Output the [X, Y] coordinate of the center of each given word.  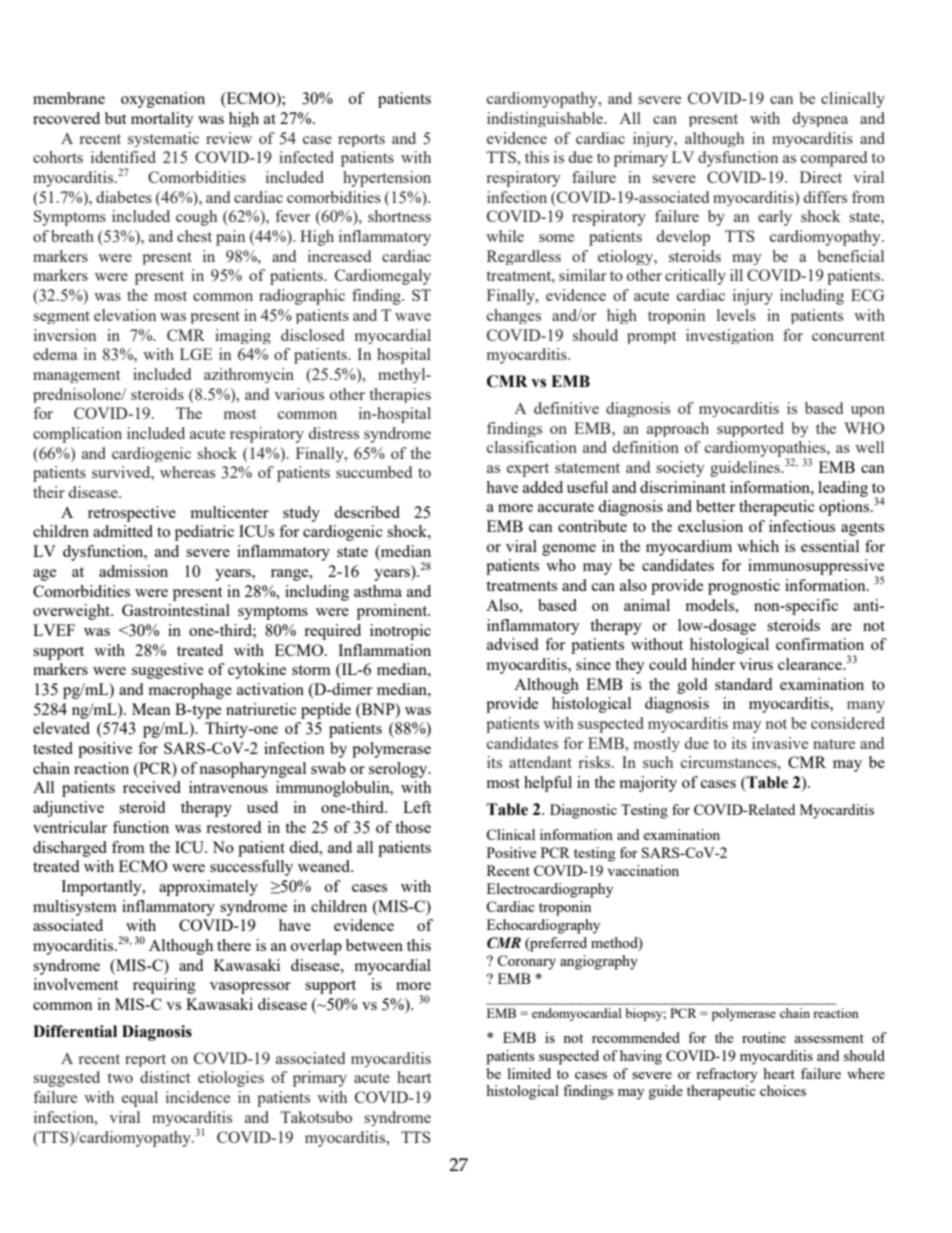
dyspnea [820, 119]
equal [140, 1099]
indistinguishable [546, 119]
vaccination [643, 870]
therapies [400, 395]
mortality [162, 119]
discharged [70, 849]
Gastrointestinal [176, 610]
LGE [196, 354]
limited [529, 1073]
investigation [730, 336]
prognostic [744, 587]
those [413, 827]
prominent [393, 612]
